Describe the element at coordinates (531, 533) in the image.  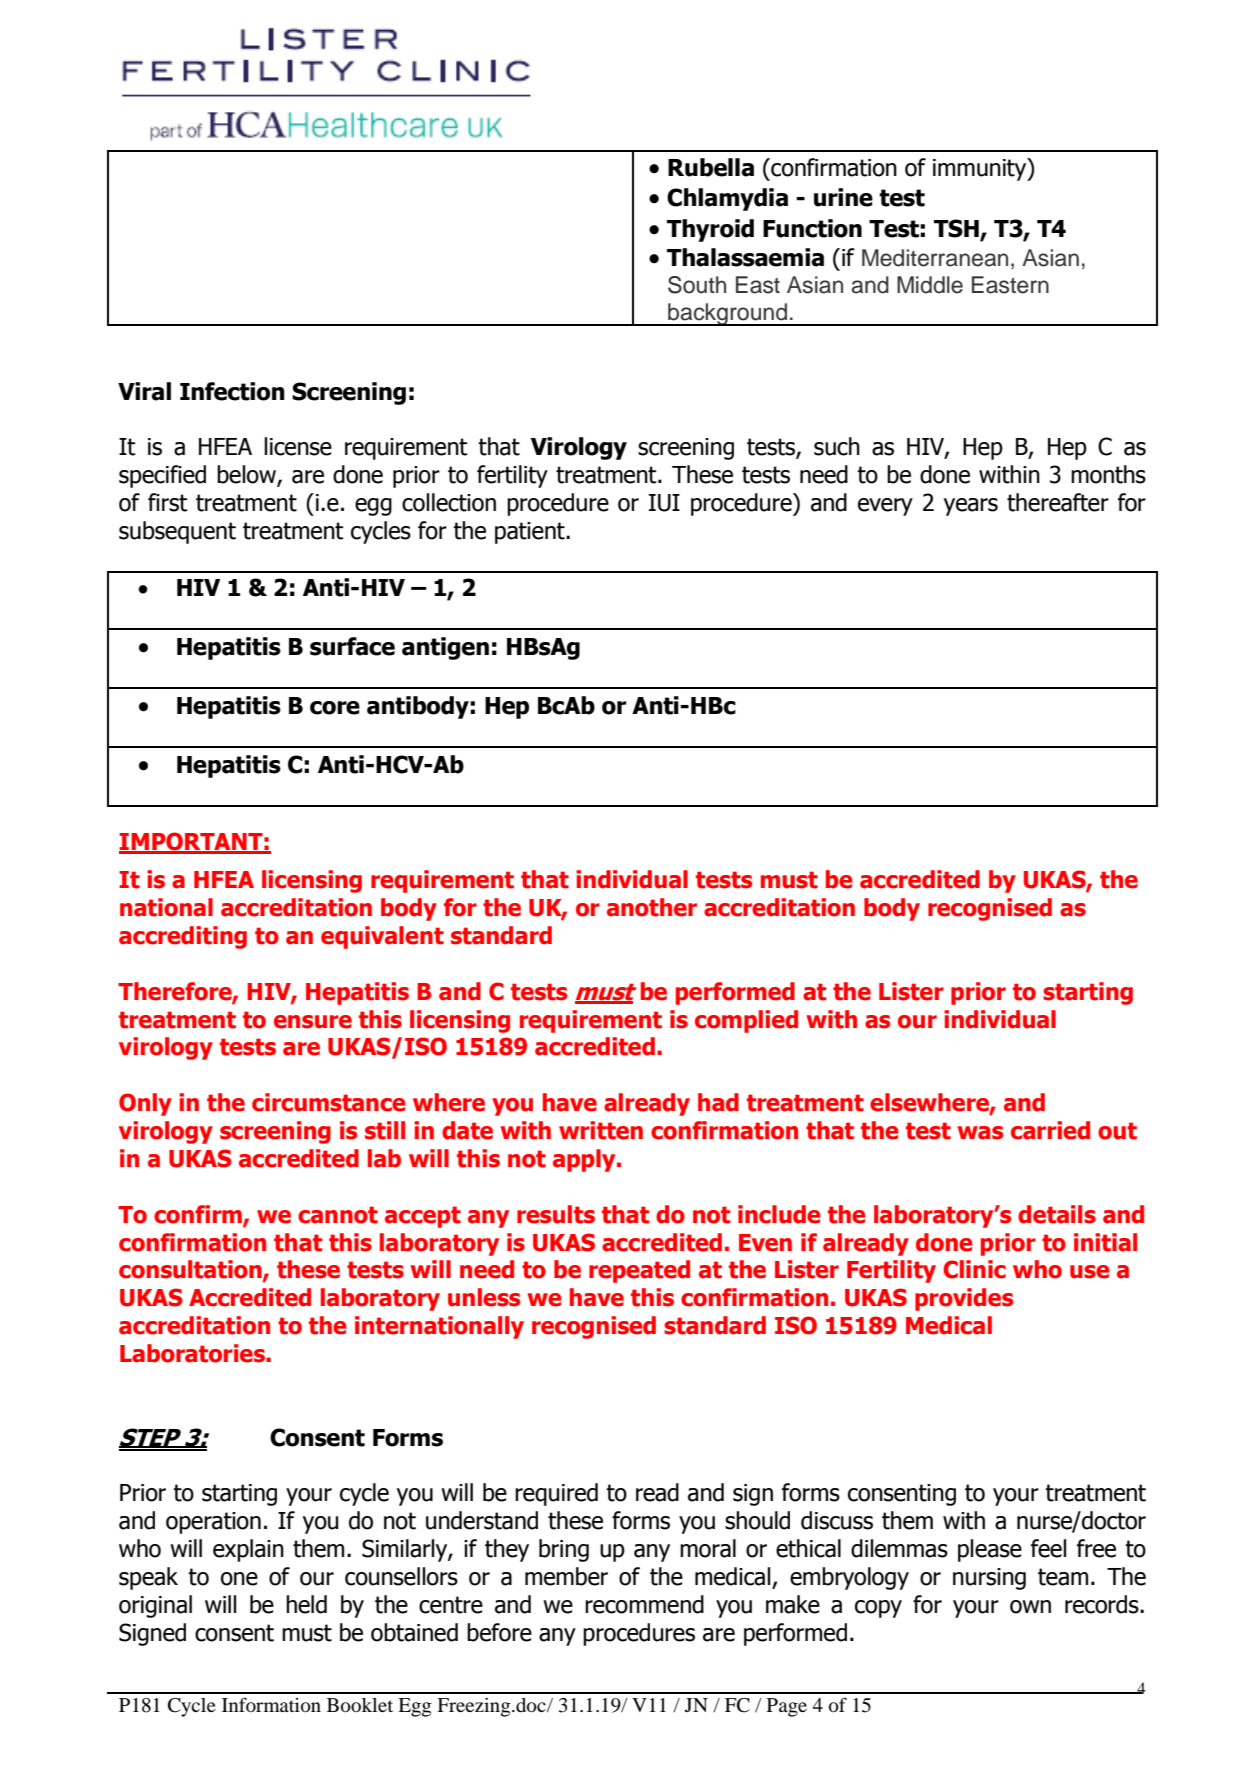
I see `patient` at that location.
